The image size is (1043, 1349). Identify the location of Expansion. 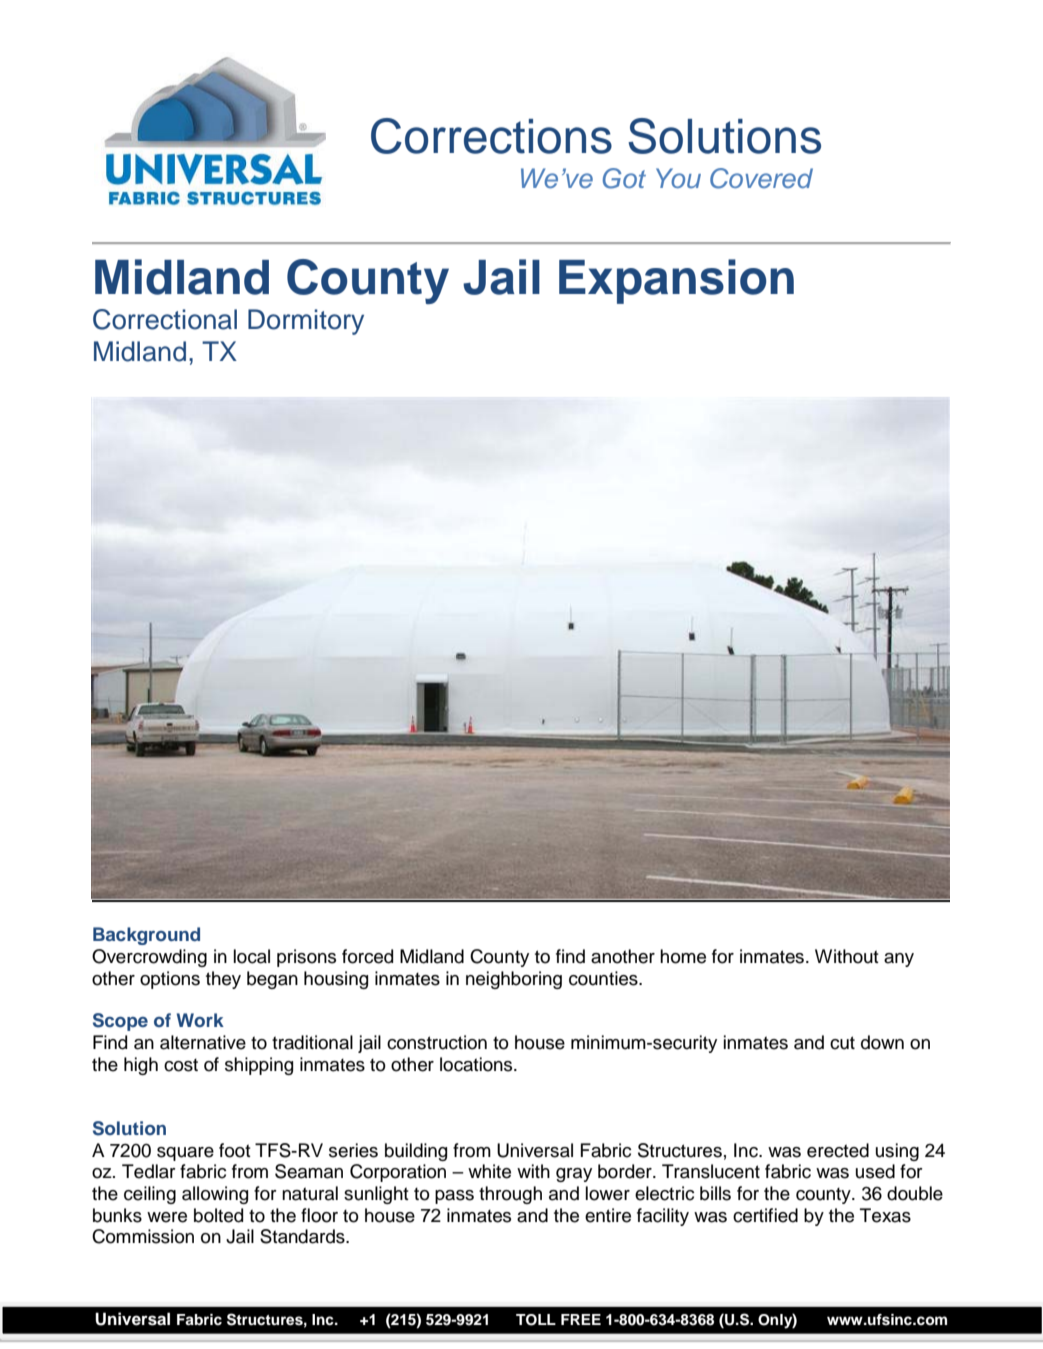
(676, 281).
